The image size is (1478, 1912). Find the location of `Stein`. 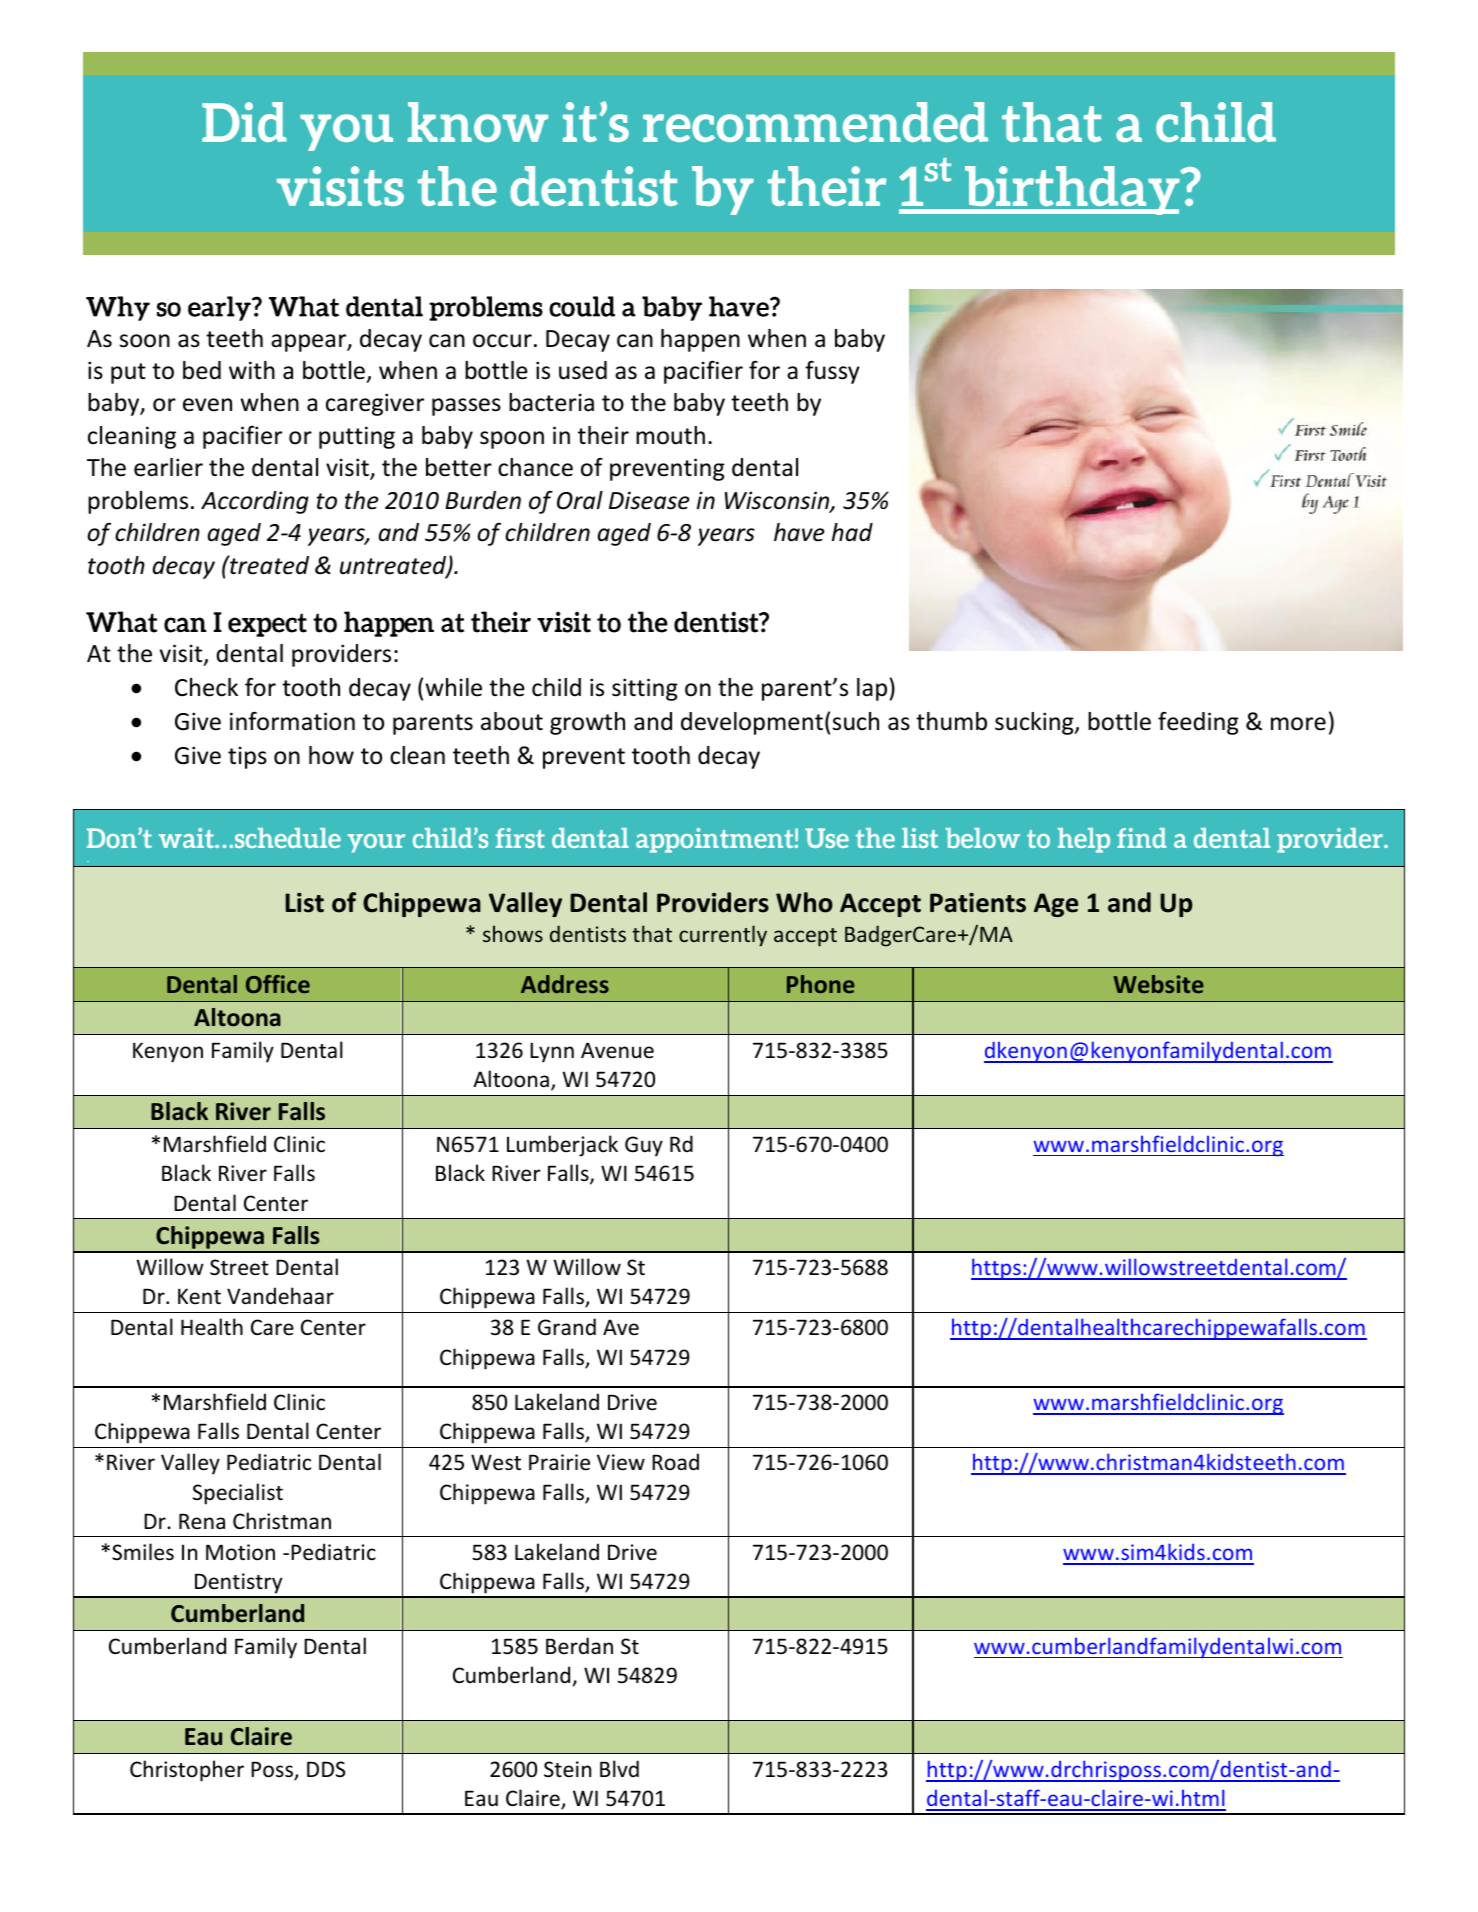

Stein is located at coordinates (567, 1769).
